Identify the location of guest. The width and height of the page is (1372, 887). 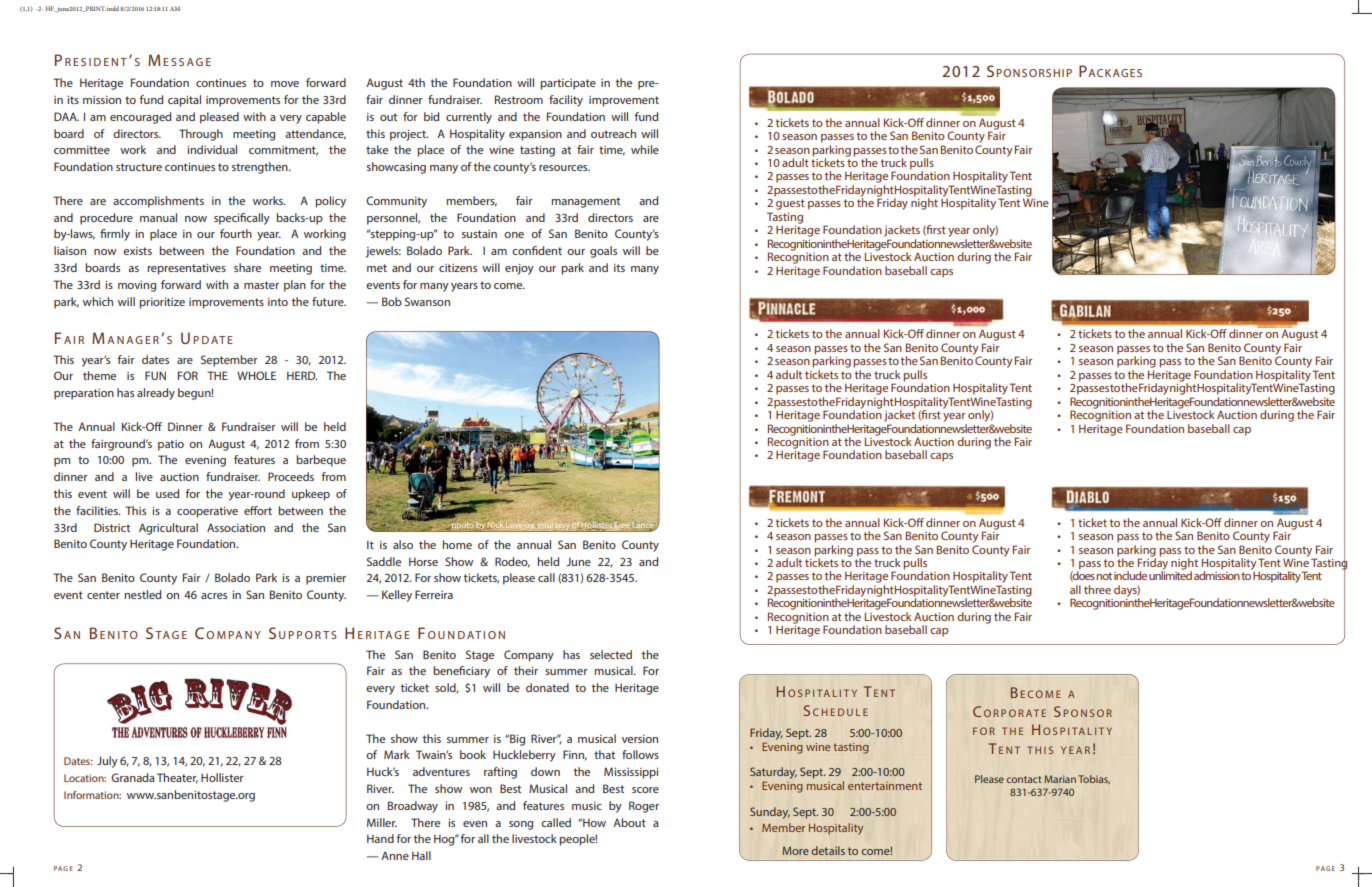
(790, 204).
